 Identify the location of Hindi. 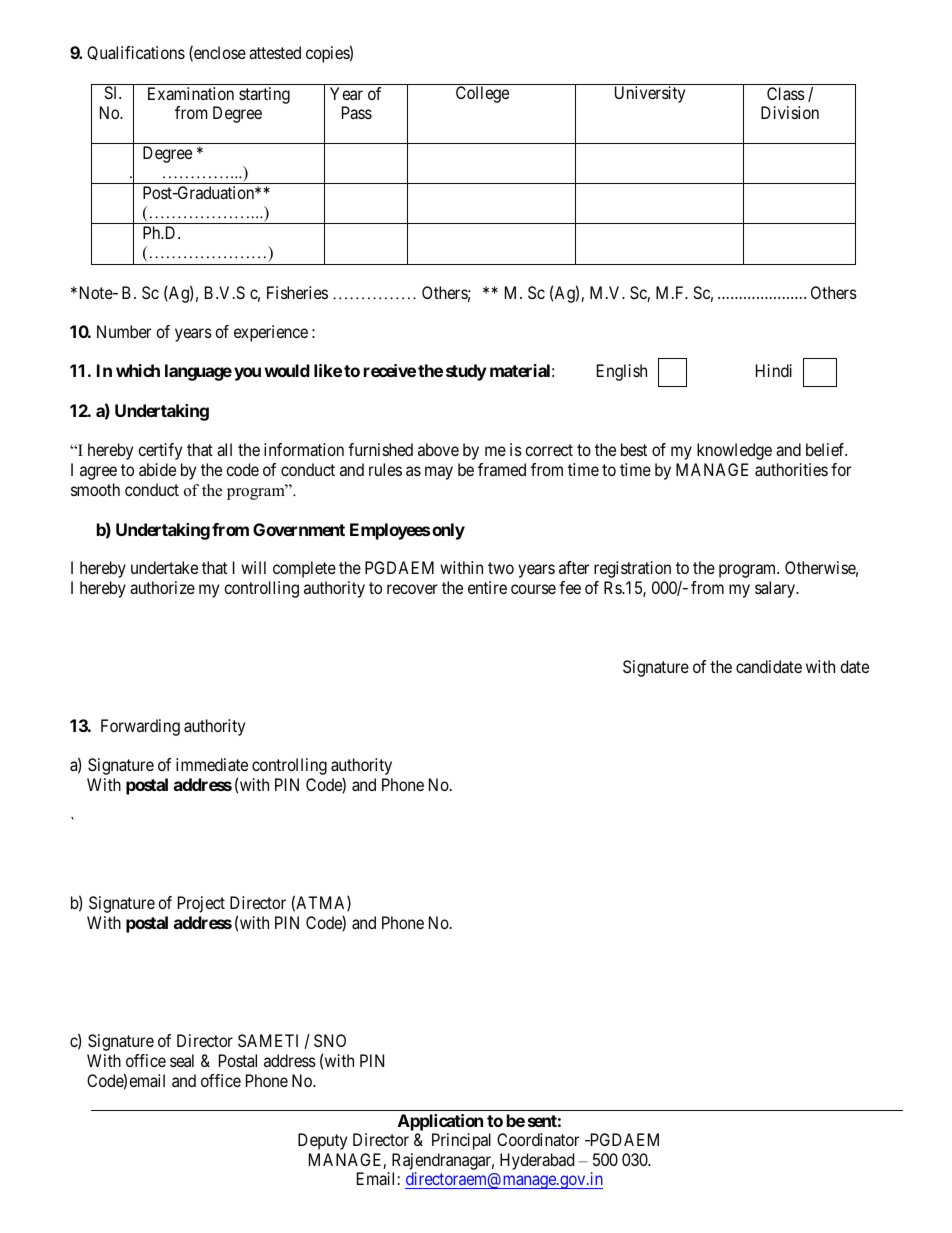
(774, 370).
